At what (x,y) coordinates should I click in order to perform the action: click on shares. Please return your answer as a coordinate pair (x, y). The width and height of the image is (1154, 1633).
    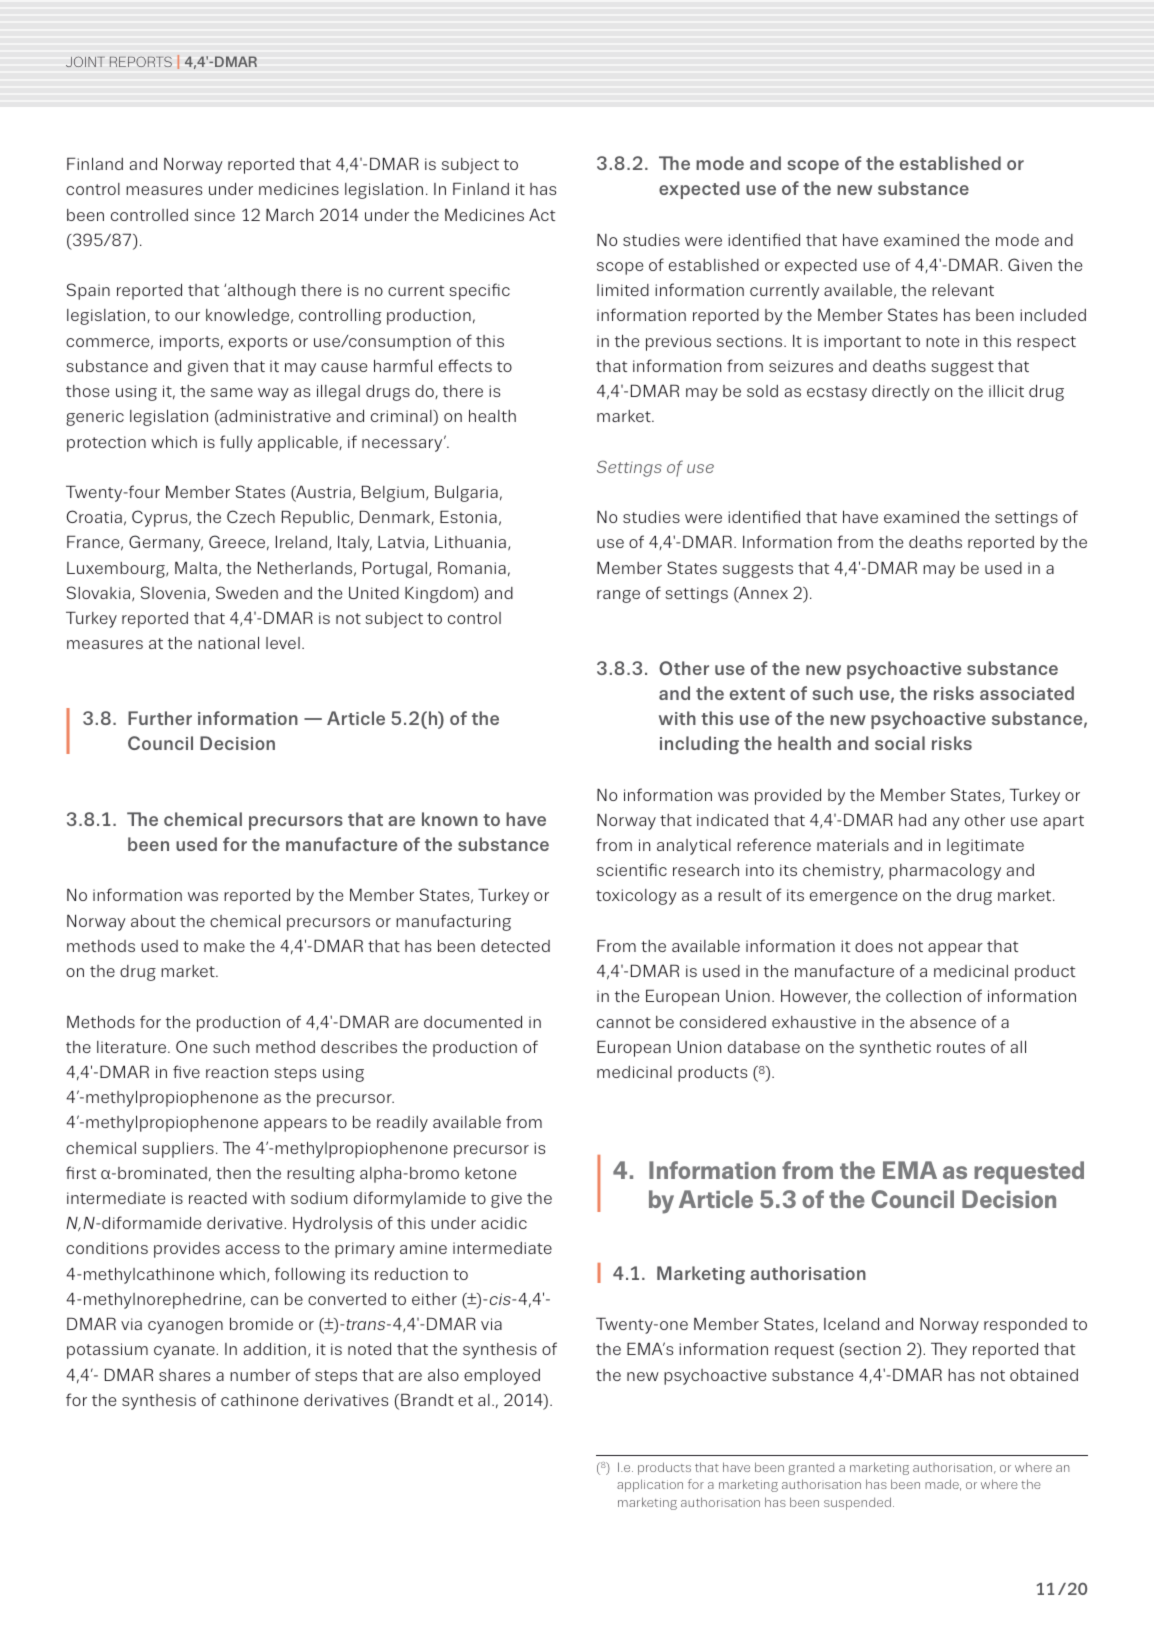
    Looking at the image, I should click on (184, 1375).
